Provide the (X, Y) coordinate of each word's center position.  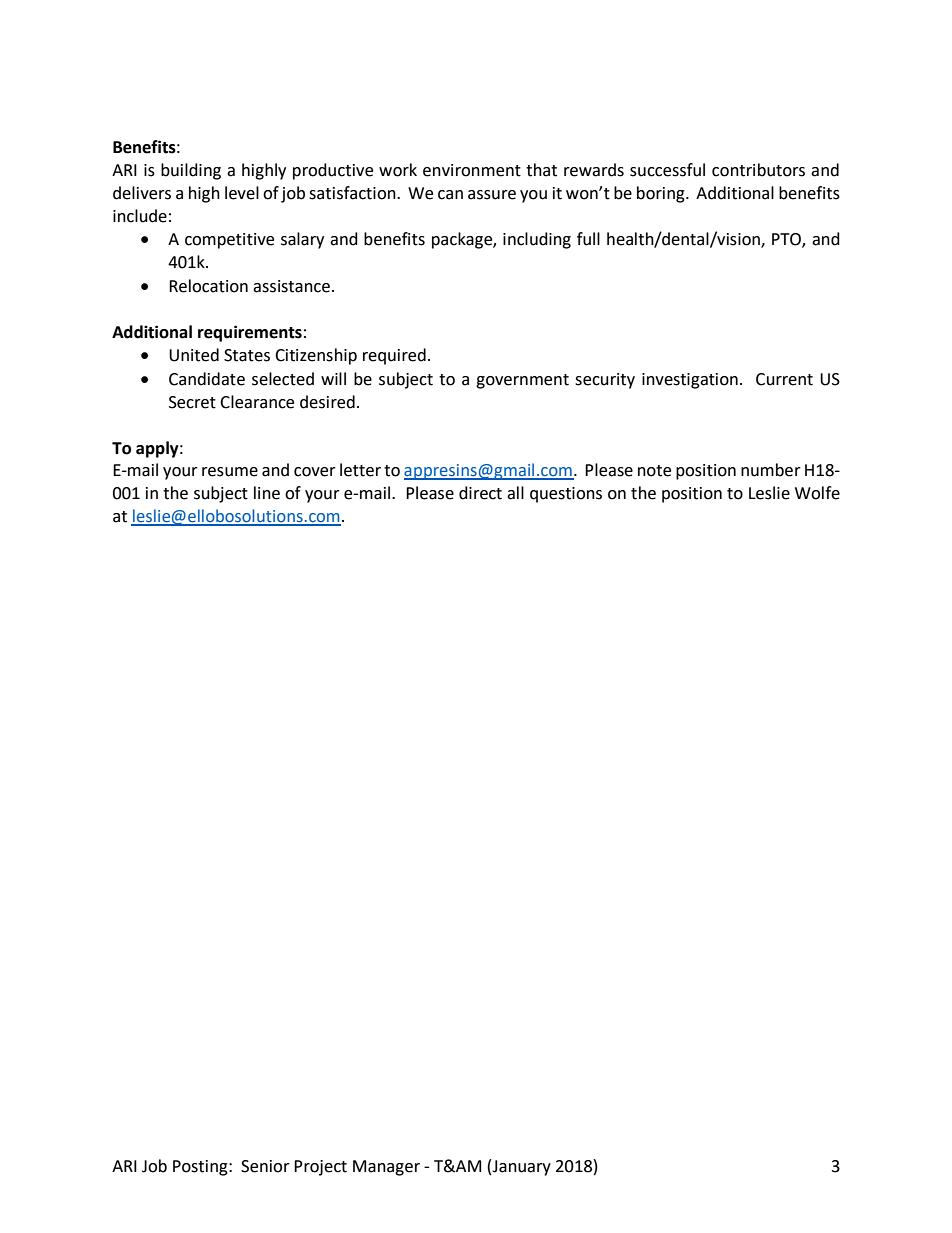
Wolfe (817, 493)
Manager (386, 1168)
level (242, 193)
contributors (758, 170)
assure (492, 195)
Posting (201, 1168)
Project (320, 1168)
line (267, 493)
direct (480, 493)
